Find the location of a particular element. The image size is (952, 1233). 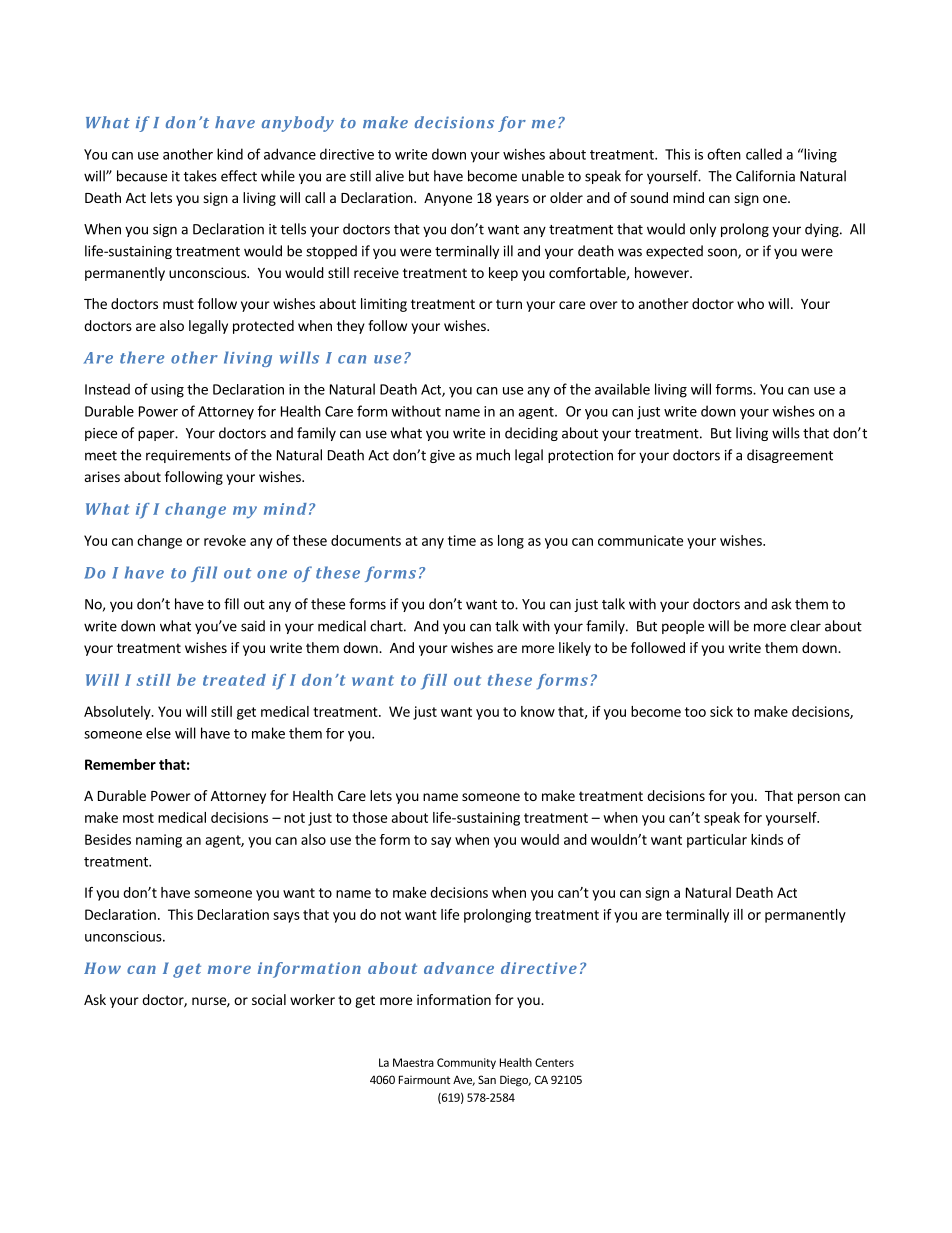

social is located at coordinates (269, 999).
